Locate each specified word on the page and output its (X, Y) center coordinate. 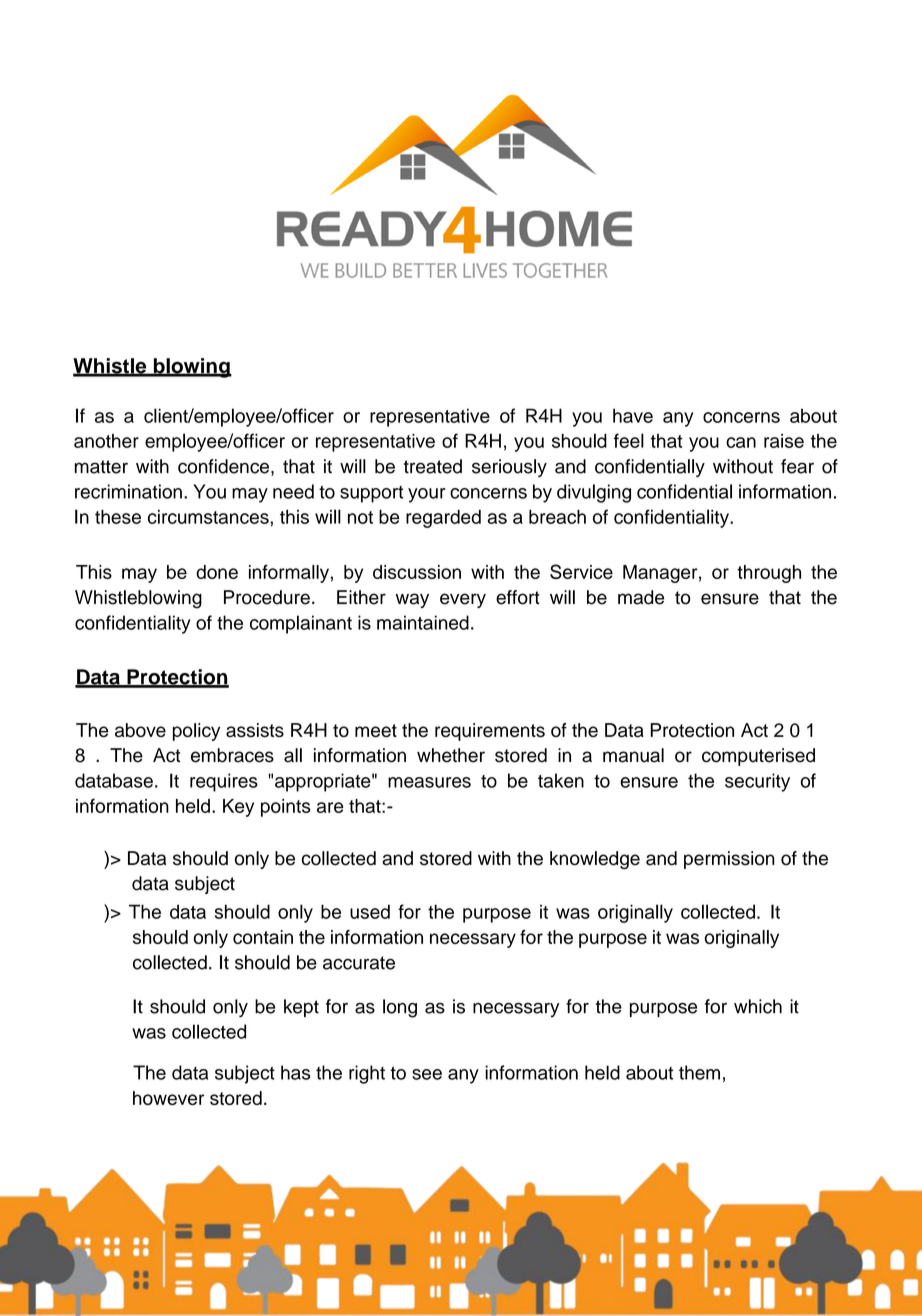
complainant (301, 624)
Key (238, 808)
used (370, 911)
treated (433, 466)
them (699, 1072)
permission (729, 860)
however (168, 1098)
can (741, 442)
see (427, 1074)
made (641, 597)
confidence (223, 466)
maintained (423, 622)
